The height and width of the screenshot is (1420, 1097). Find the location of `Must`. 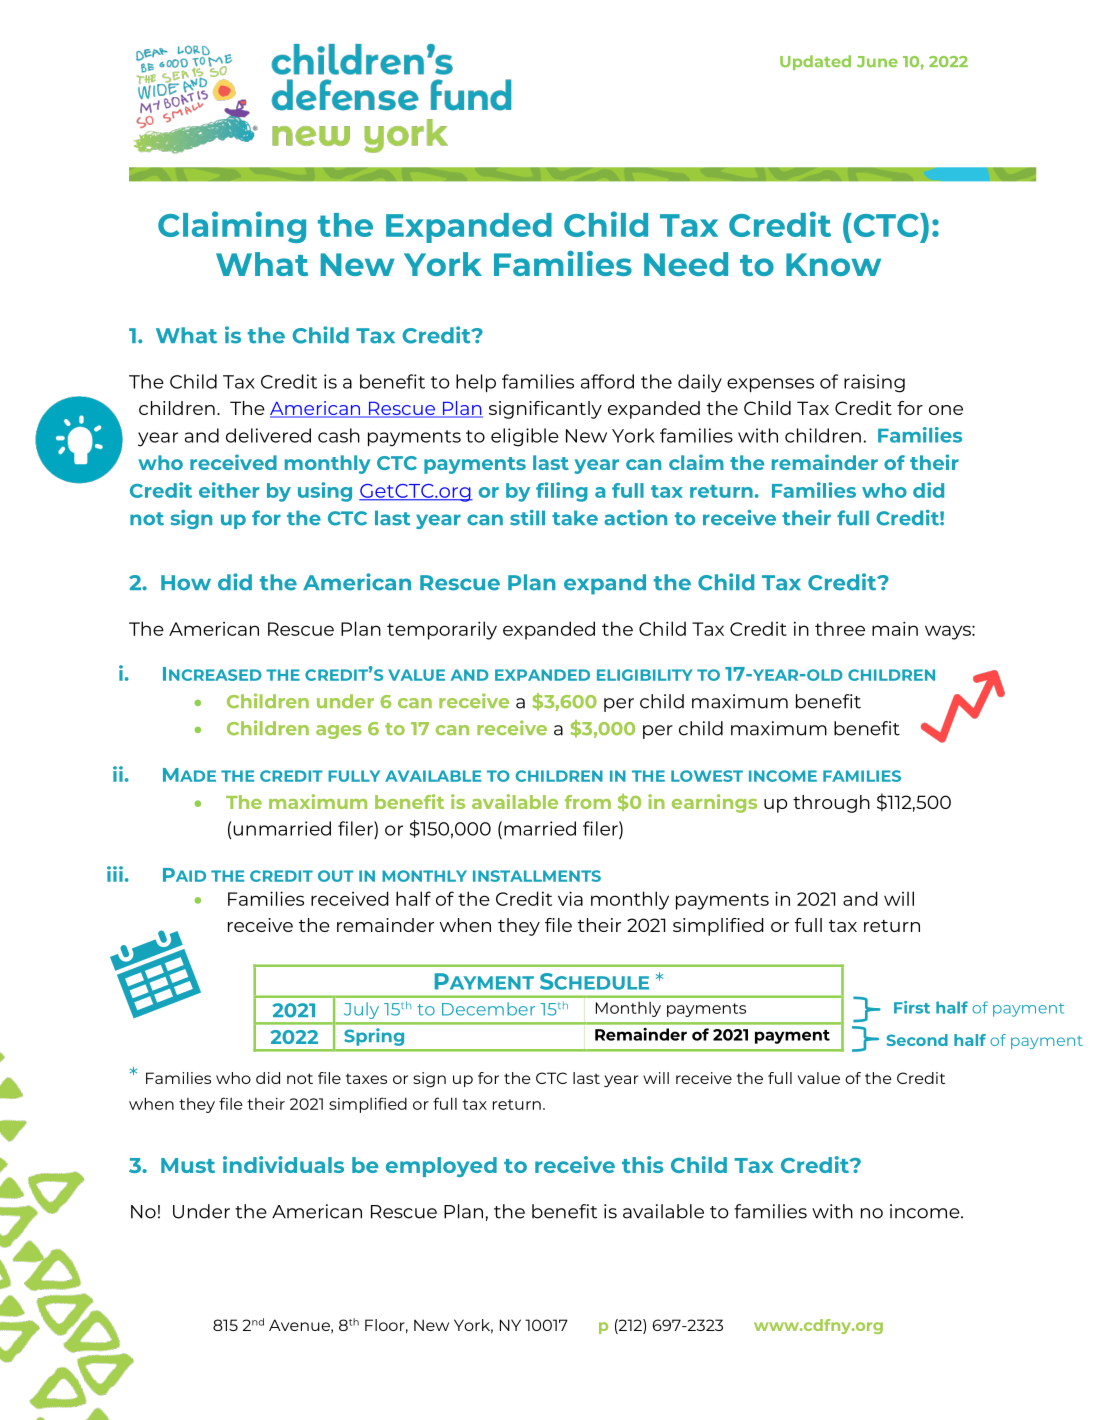

Must is located at coordinates (188, 1165).
